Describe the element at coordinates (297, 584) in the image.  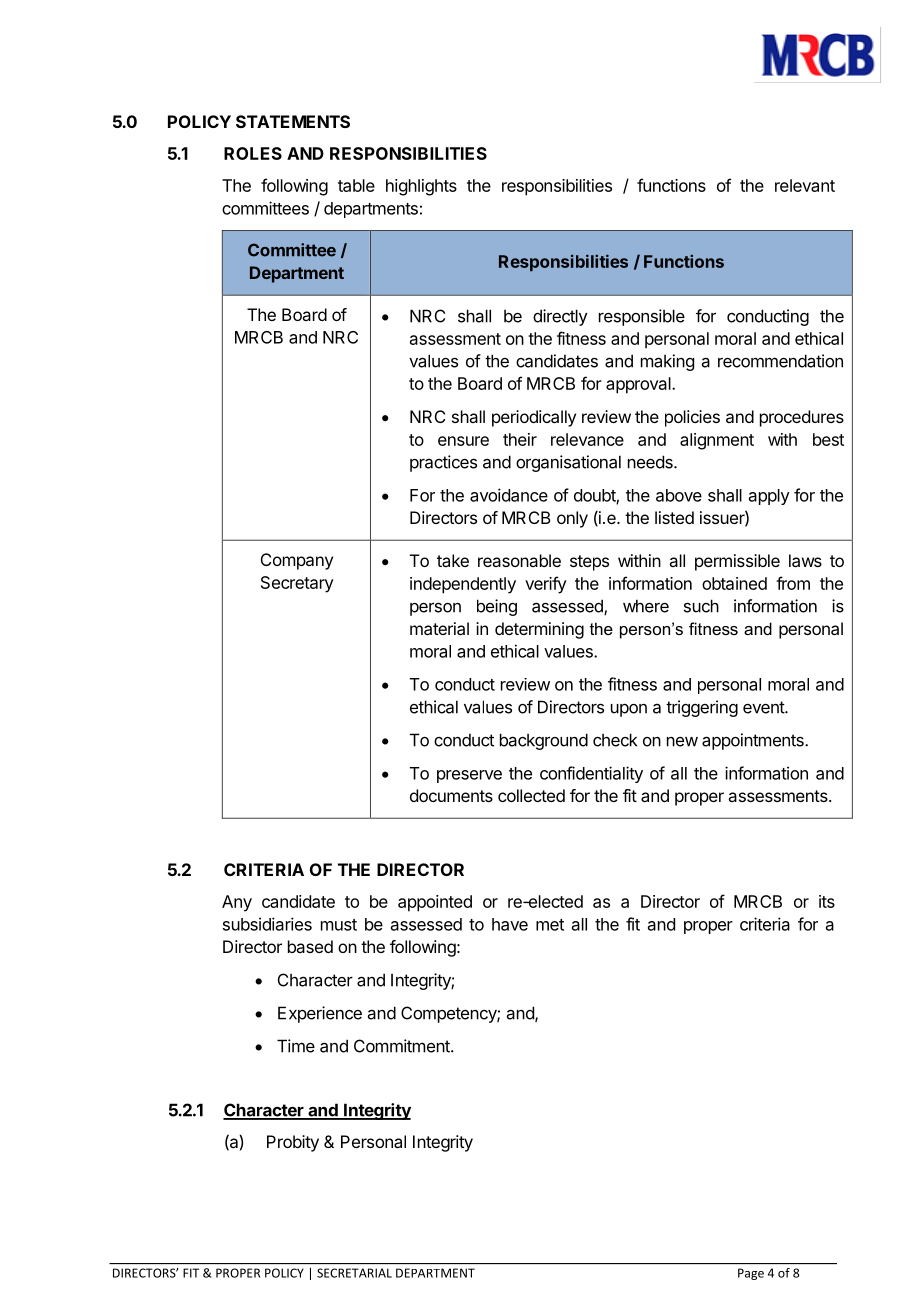
I see `Secretary` at that location.
